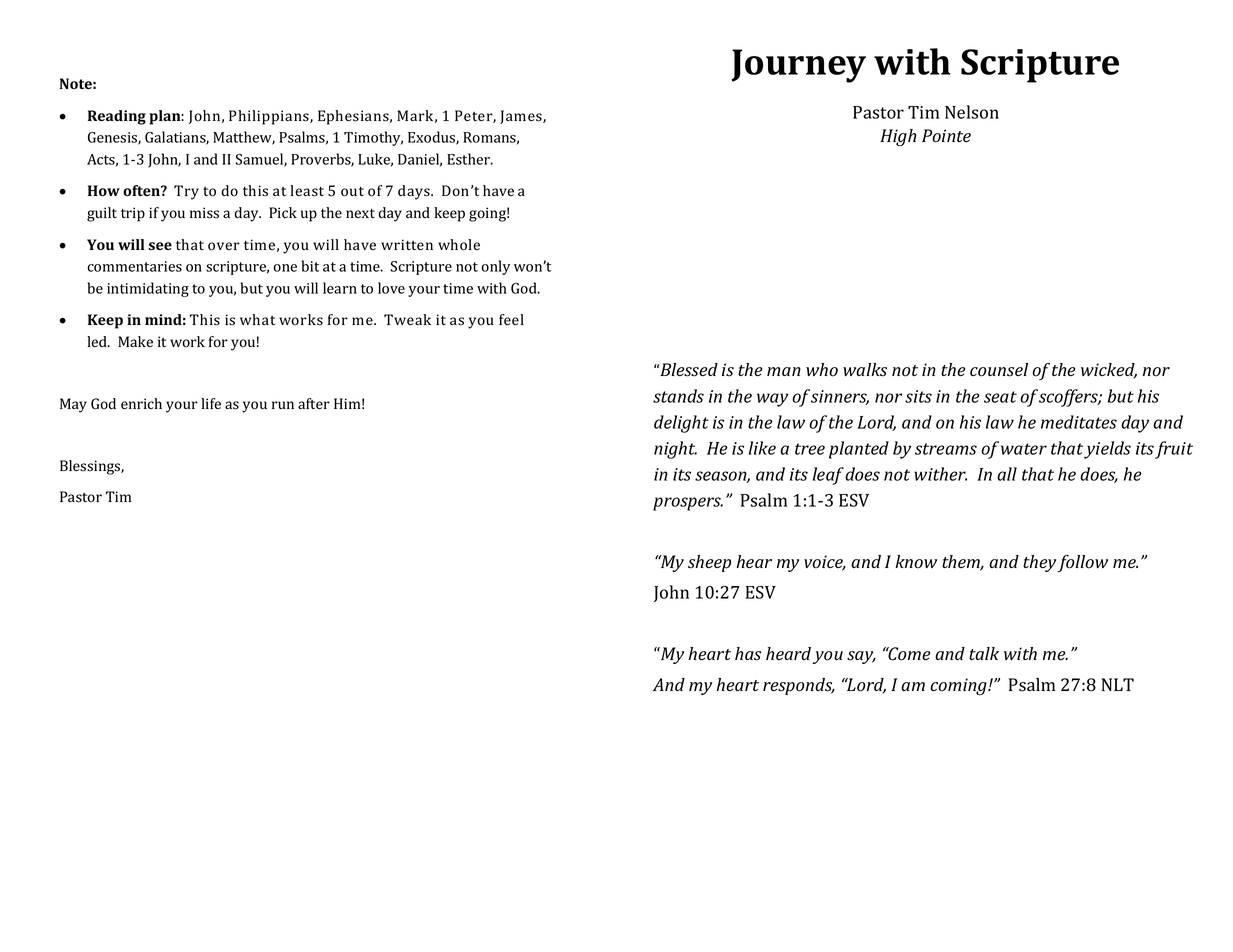  I want to click on only, so click(495, 267).
